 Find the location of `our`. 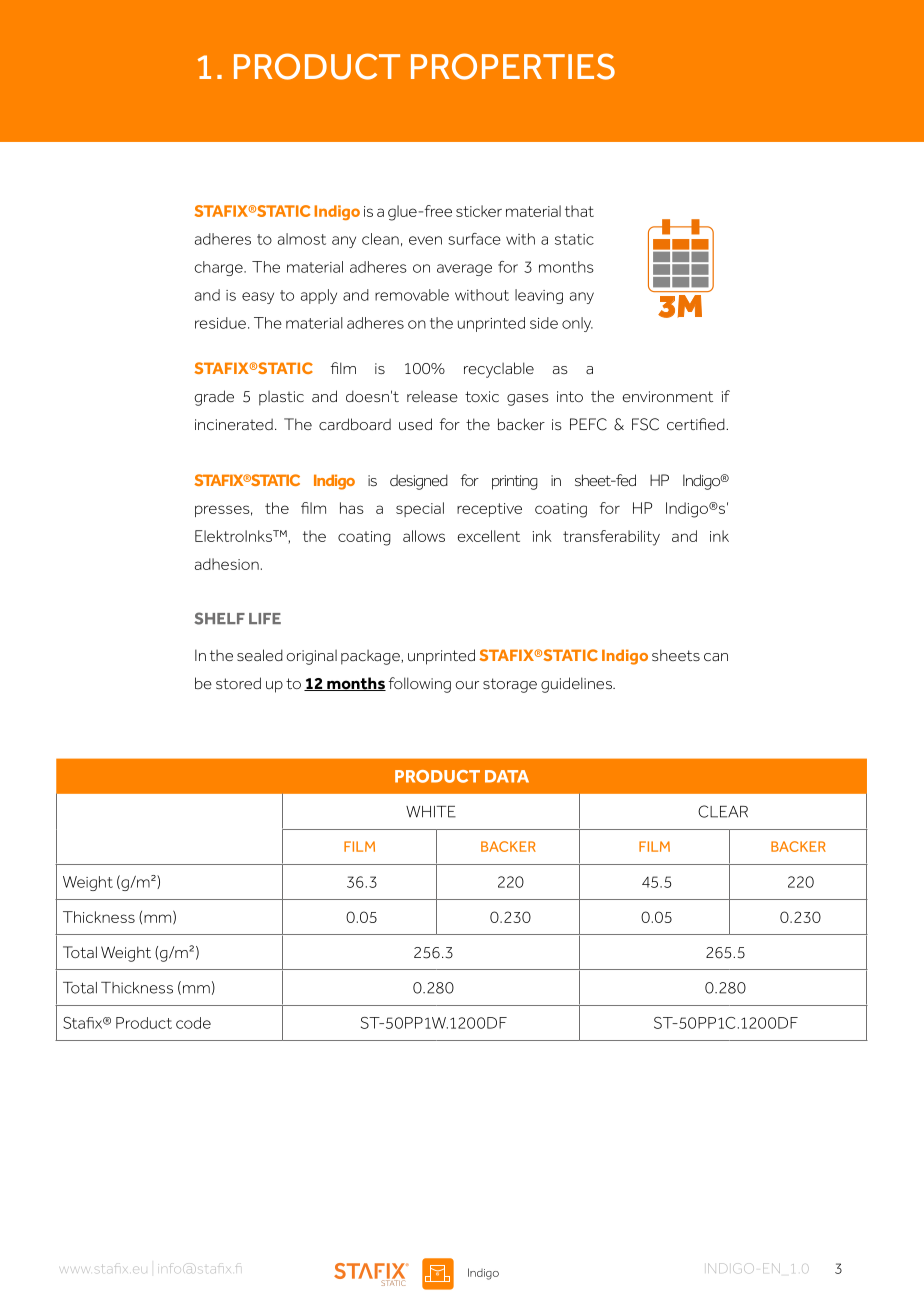

our is located at coordinates (467, 685).
